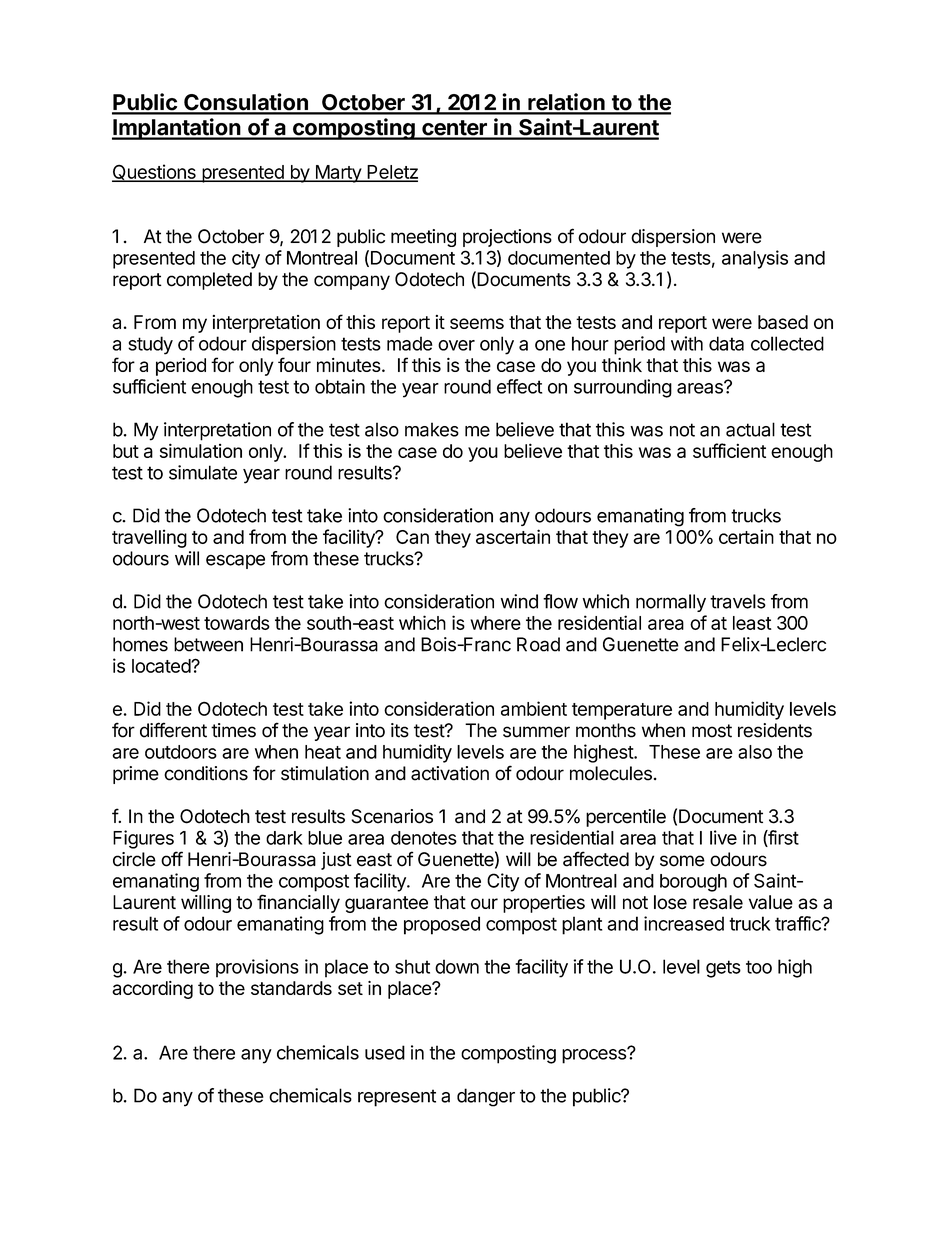  Describe the element at coordinates (712, 731) in the document. I see `most` at that location.
